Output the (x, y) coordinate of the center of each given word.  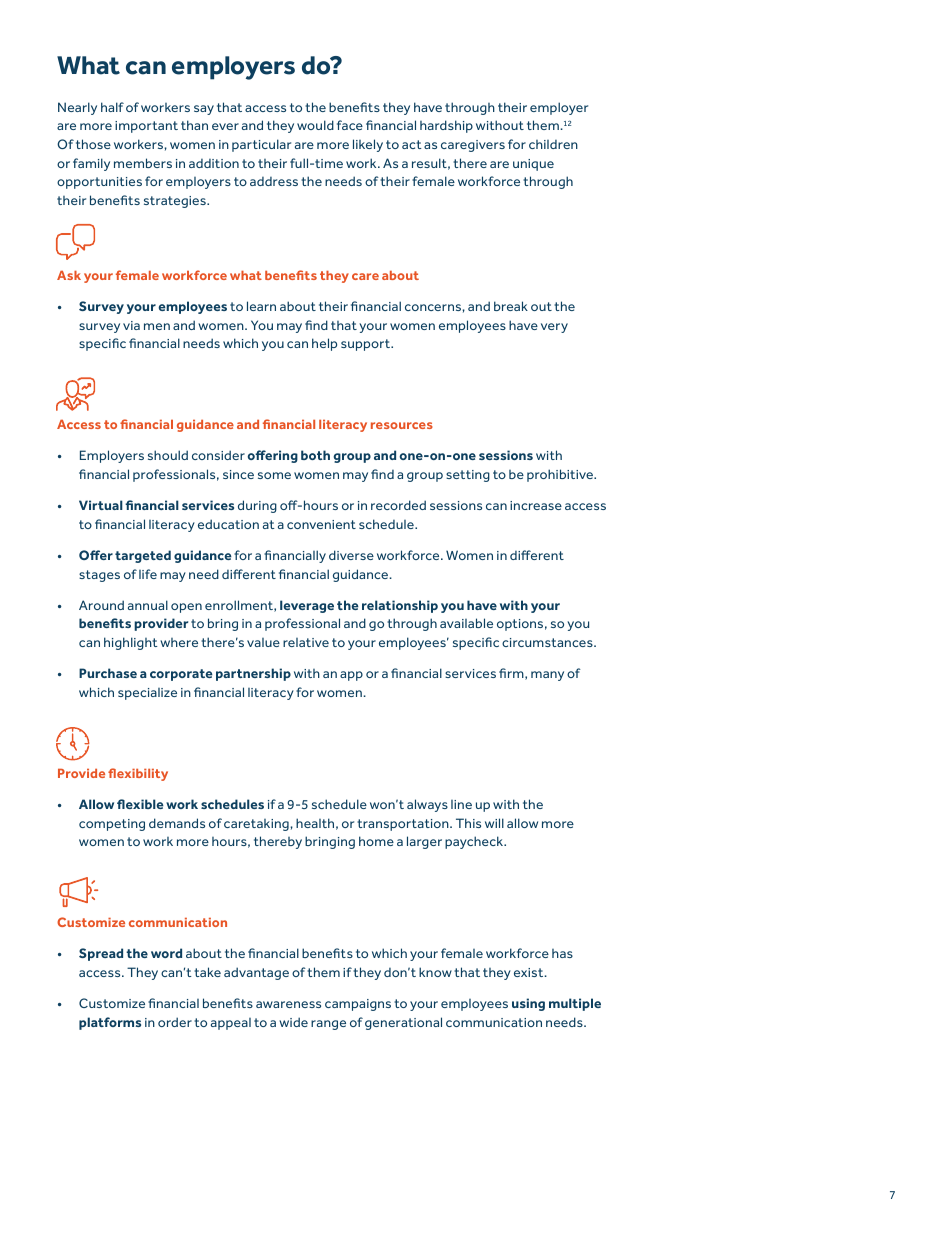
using (528, 1004)
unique (533, 165)
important (146, 127)
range (328, 1025)
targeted (143, 556)
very (554, 328)
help (324, 344)
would (315, 125)
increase (536, 505)
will (494, 823)
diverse (351, 555)
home (376, 841)
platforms (110, 1023)
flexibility (138, 774)
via (131, 325)
